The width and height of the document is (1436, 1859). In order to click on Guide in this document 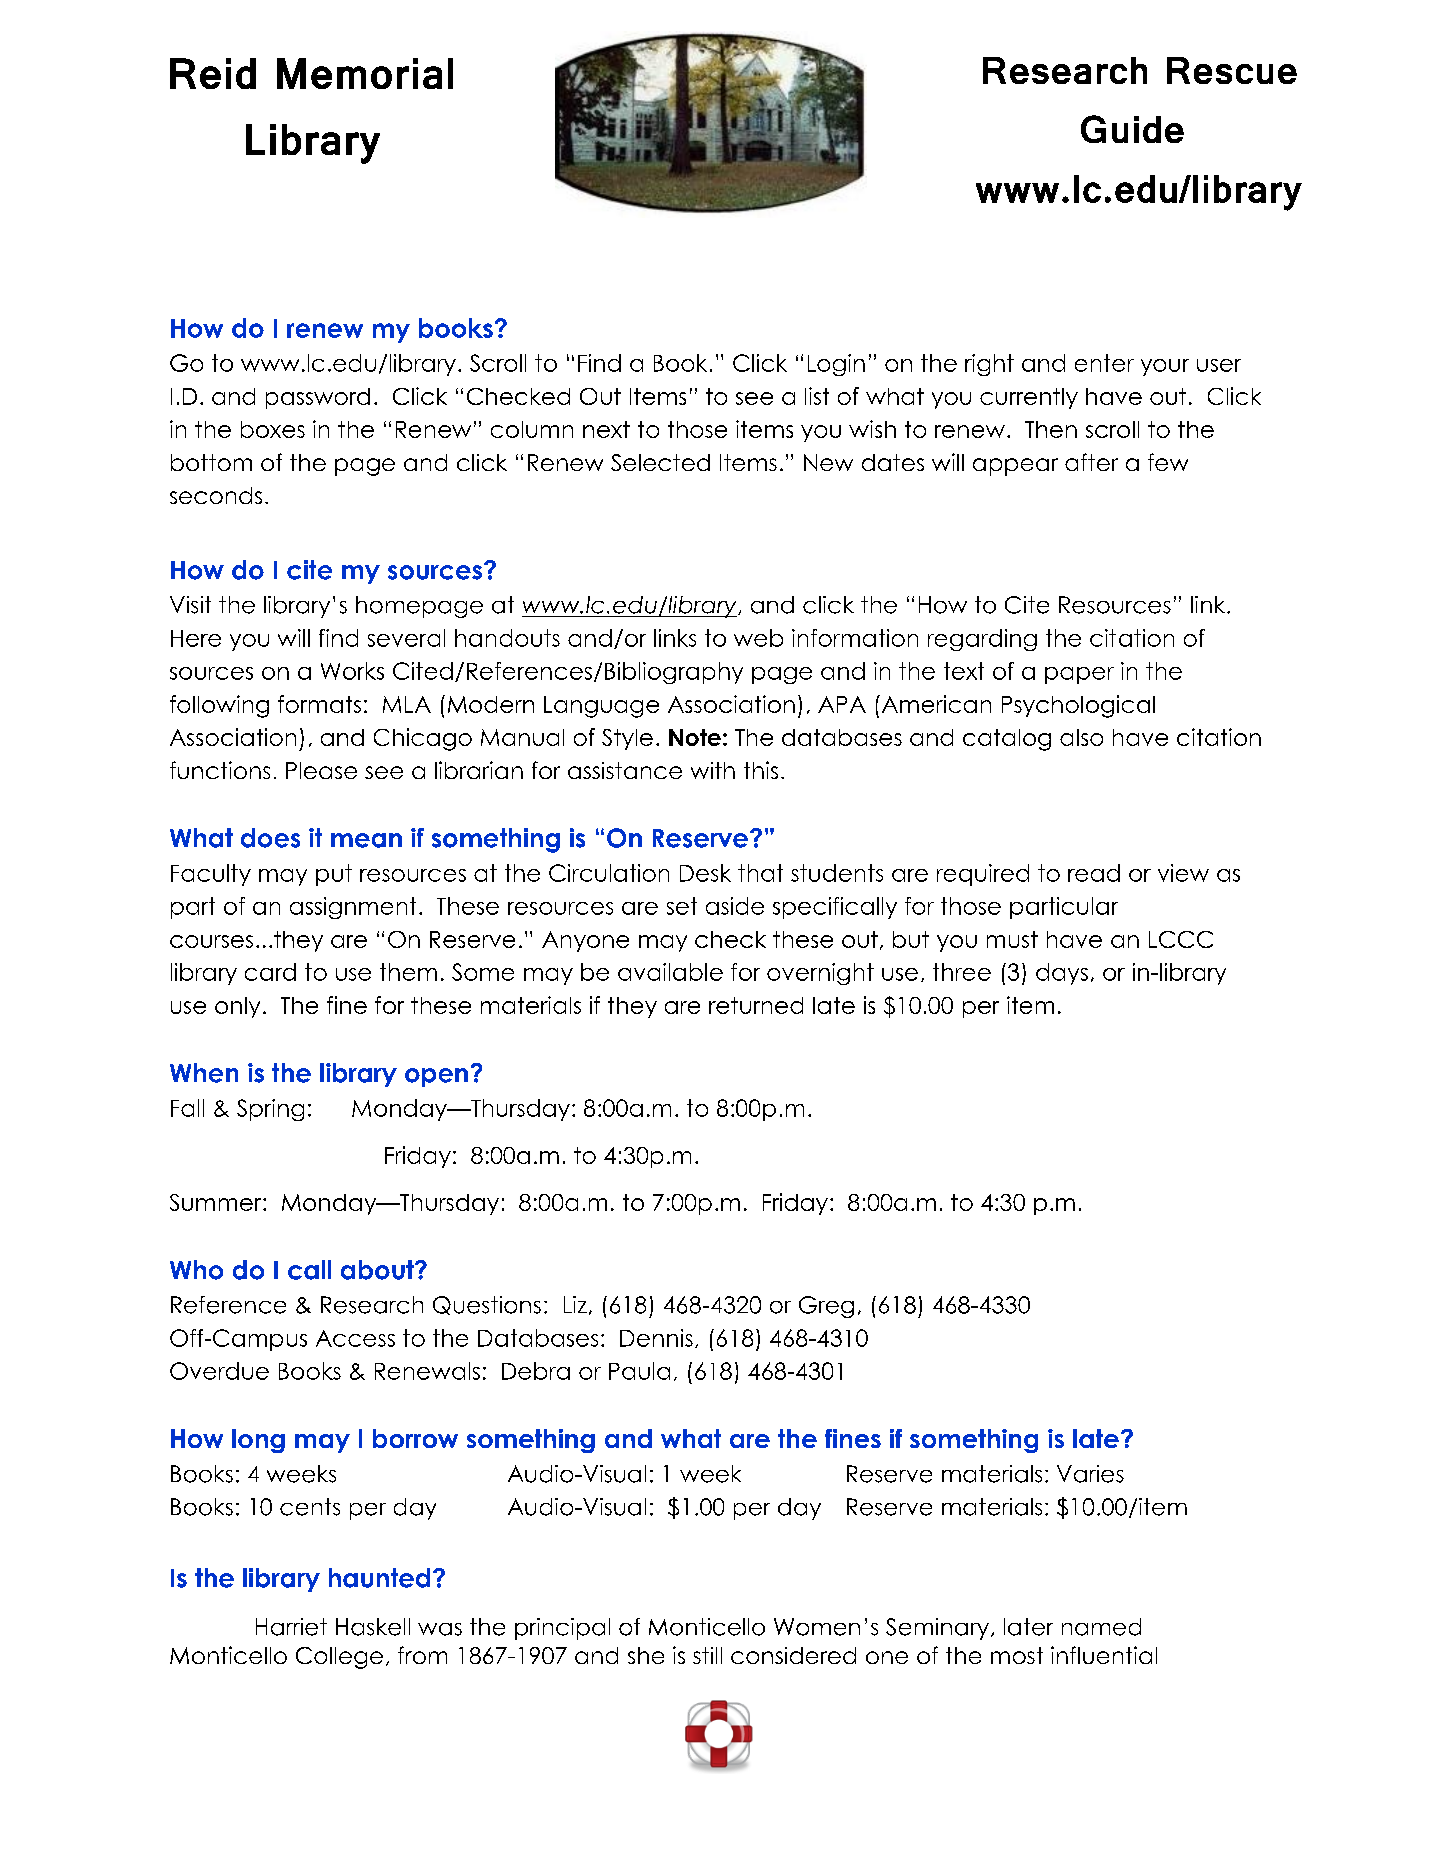, I will do `click(1132, 129)`.
